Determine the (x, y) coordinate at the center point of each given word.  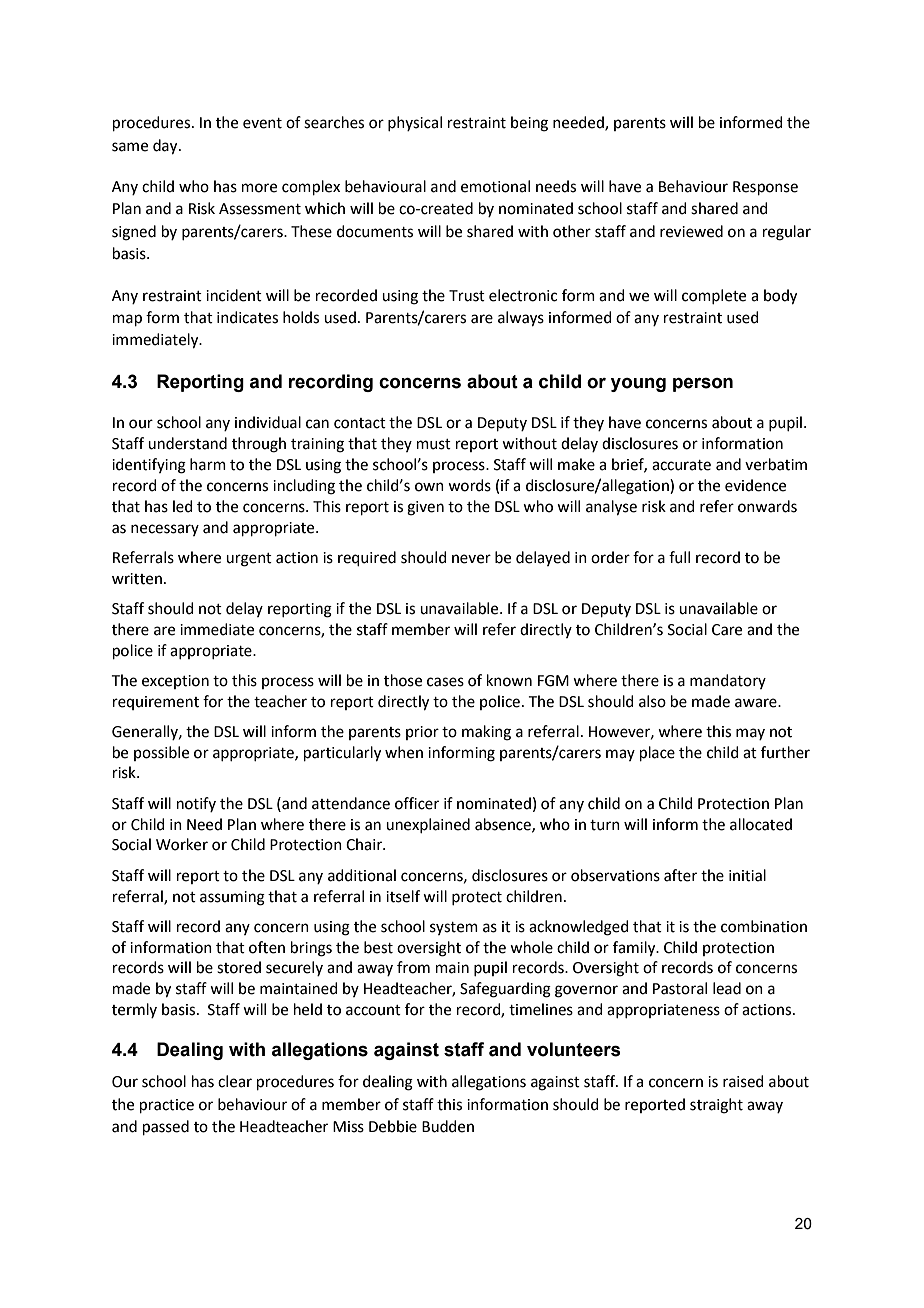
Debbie (393, 1126)
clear (235, 1081)
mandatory (728, 681)
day (166, 147)
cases (445, 682)
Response (765, 188)
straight (716, 1106)
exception (175, 682)
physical (415, 123)
